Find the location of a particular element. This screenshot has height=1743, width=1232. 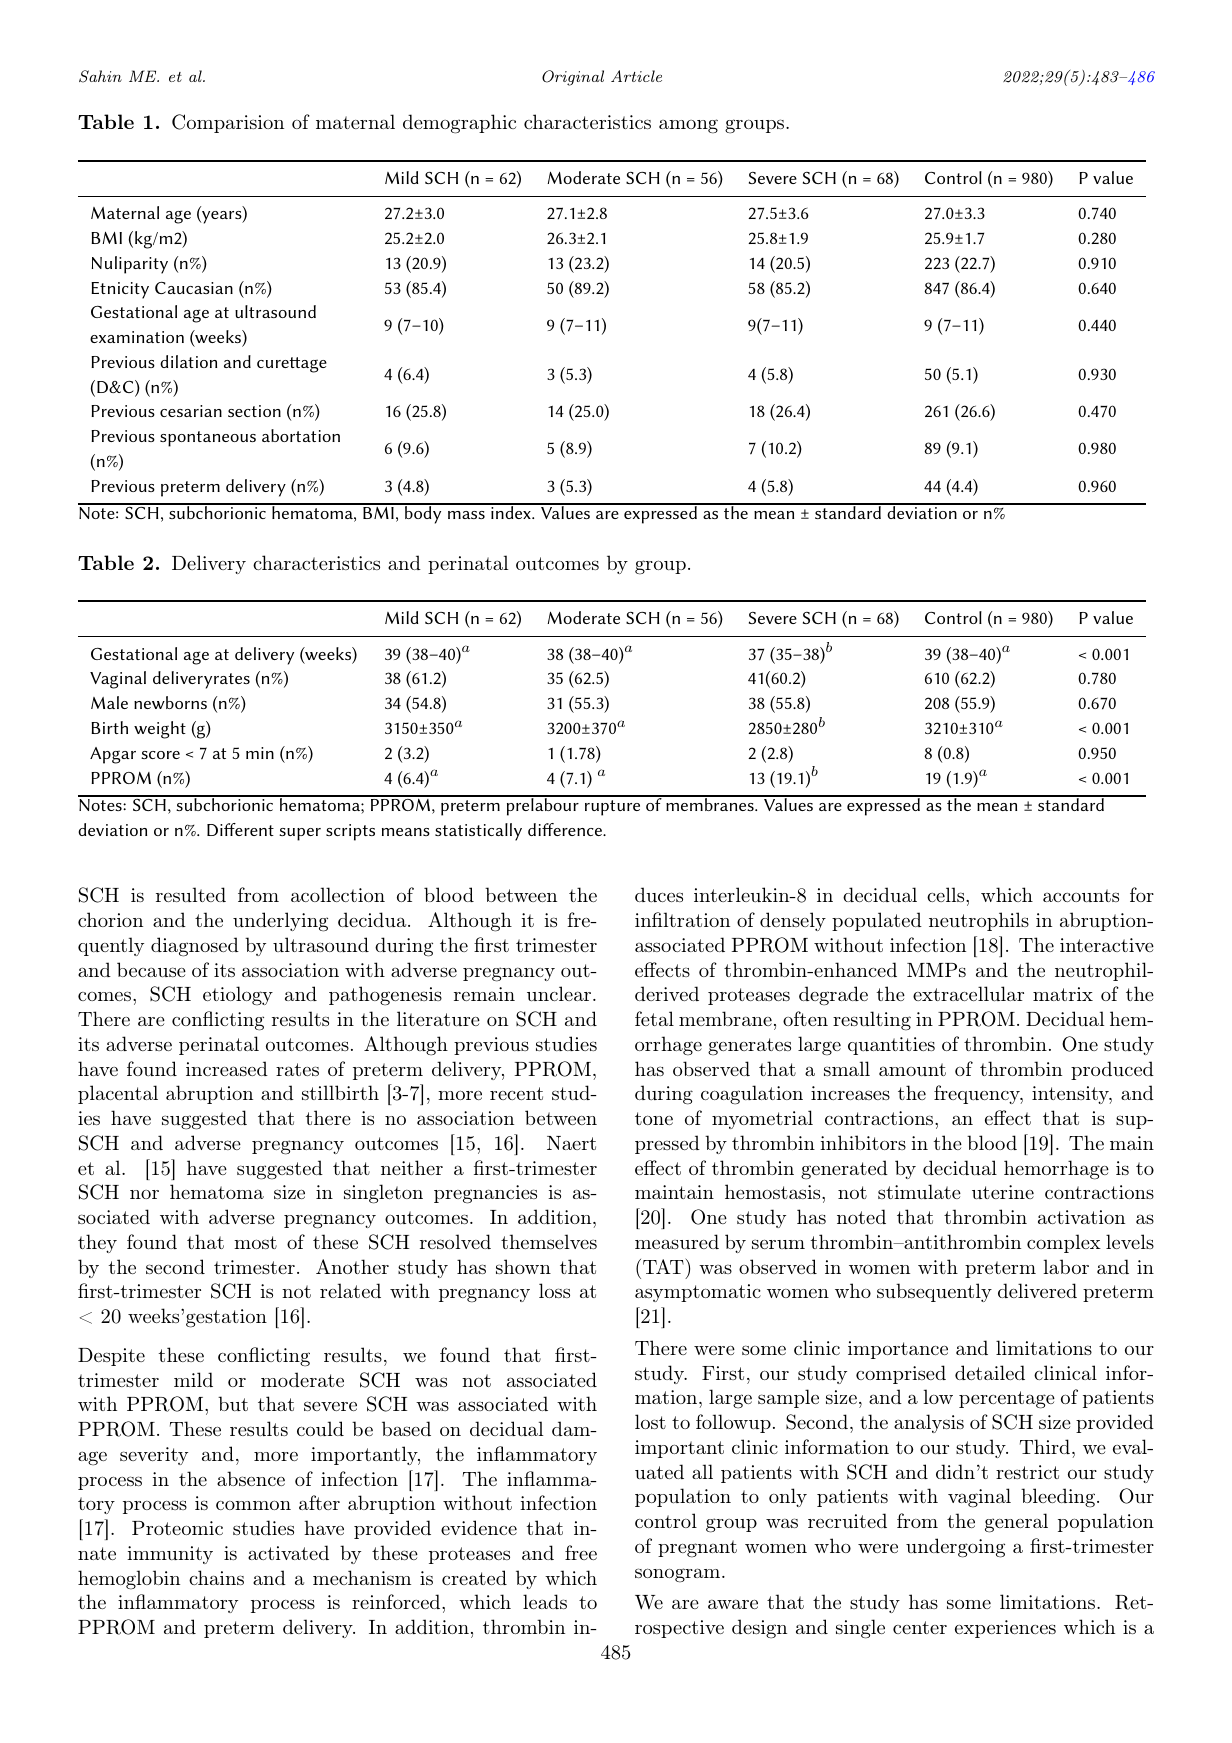

among is located at coordinates (688, 126).
